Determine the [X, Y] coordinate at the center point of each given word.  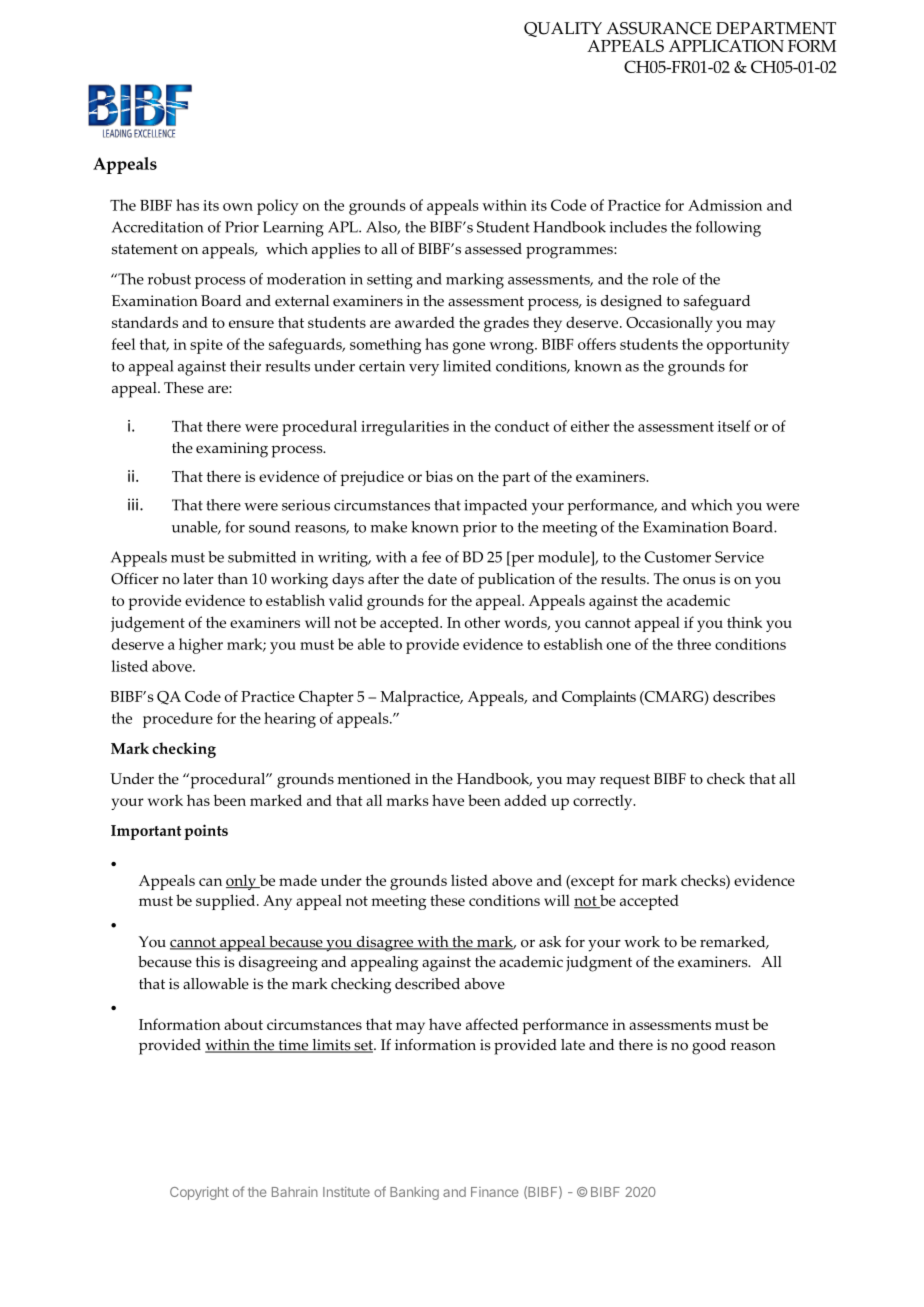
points [206, 832]
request [625, 781]
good [709, 1047]
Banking [414, 1193]
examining [232, 450]
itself [734, 426]
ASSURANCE [658, 28]
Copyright [199, 1193]
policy [278, 207]
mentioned [374, 779]
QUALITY [563, 29]
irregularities [405, 428]
